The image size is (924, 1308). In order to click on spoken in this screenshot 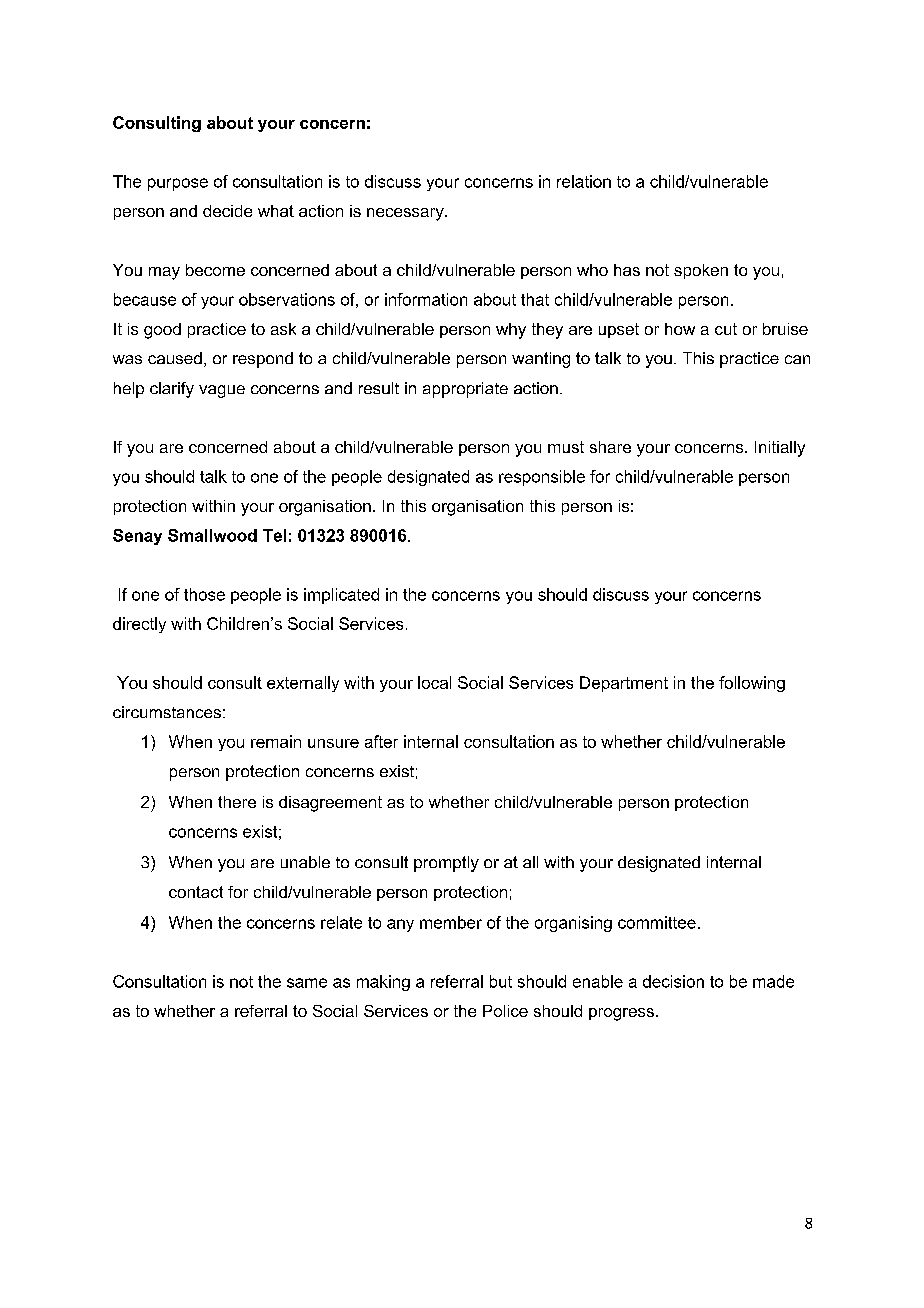, I will do `click(701, 271)`.
